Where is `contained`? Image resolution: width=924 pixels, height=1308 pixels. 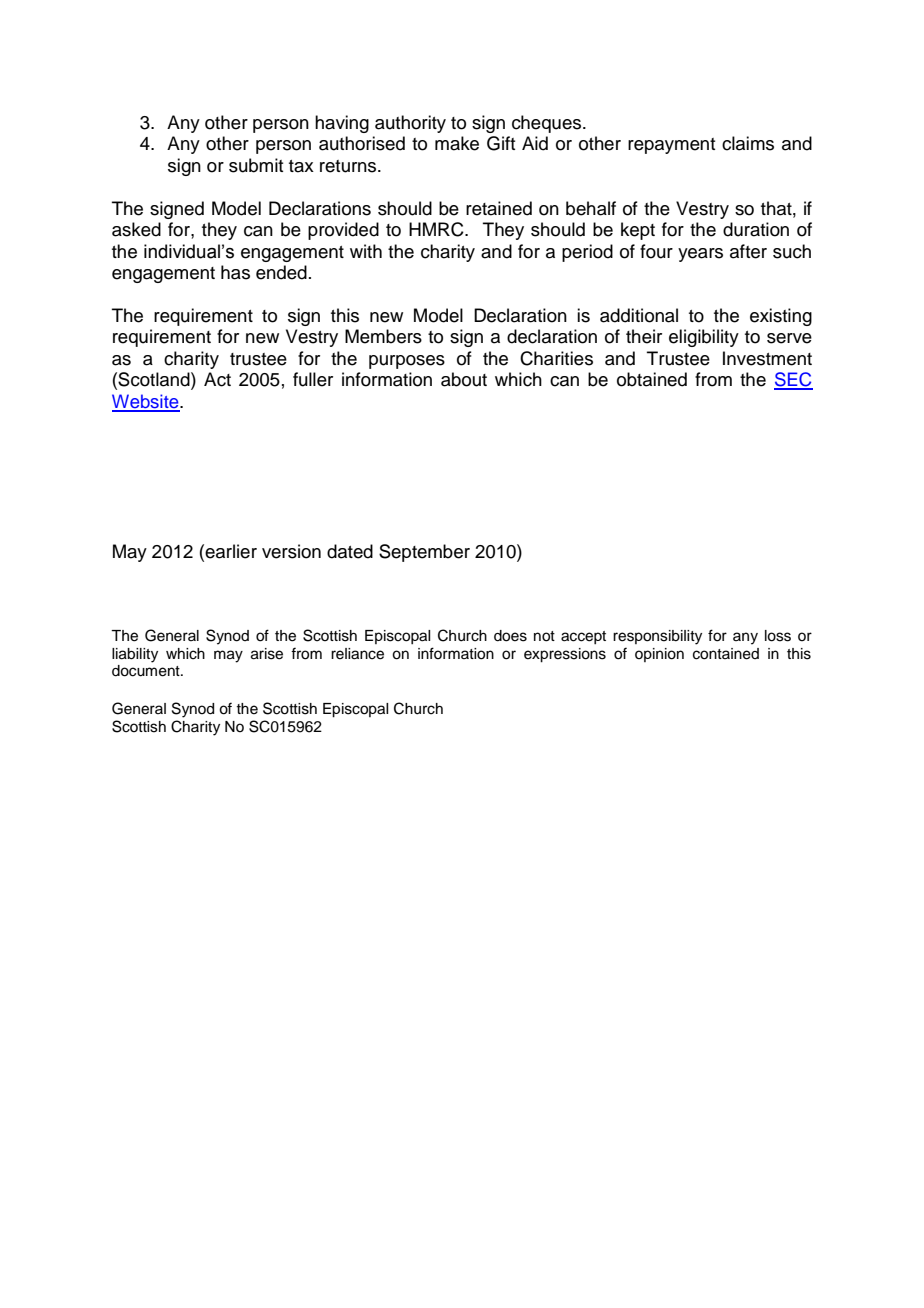 contained is located at coordinates (726, 654).
